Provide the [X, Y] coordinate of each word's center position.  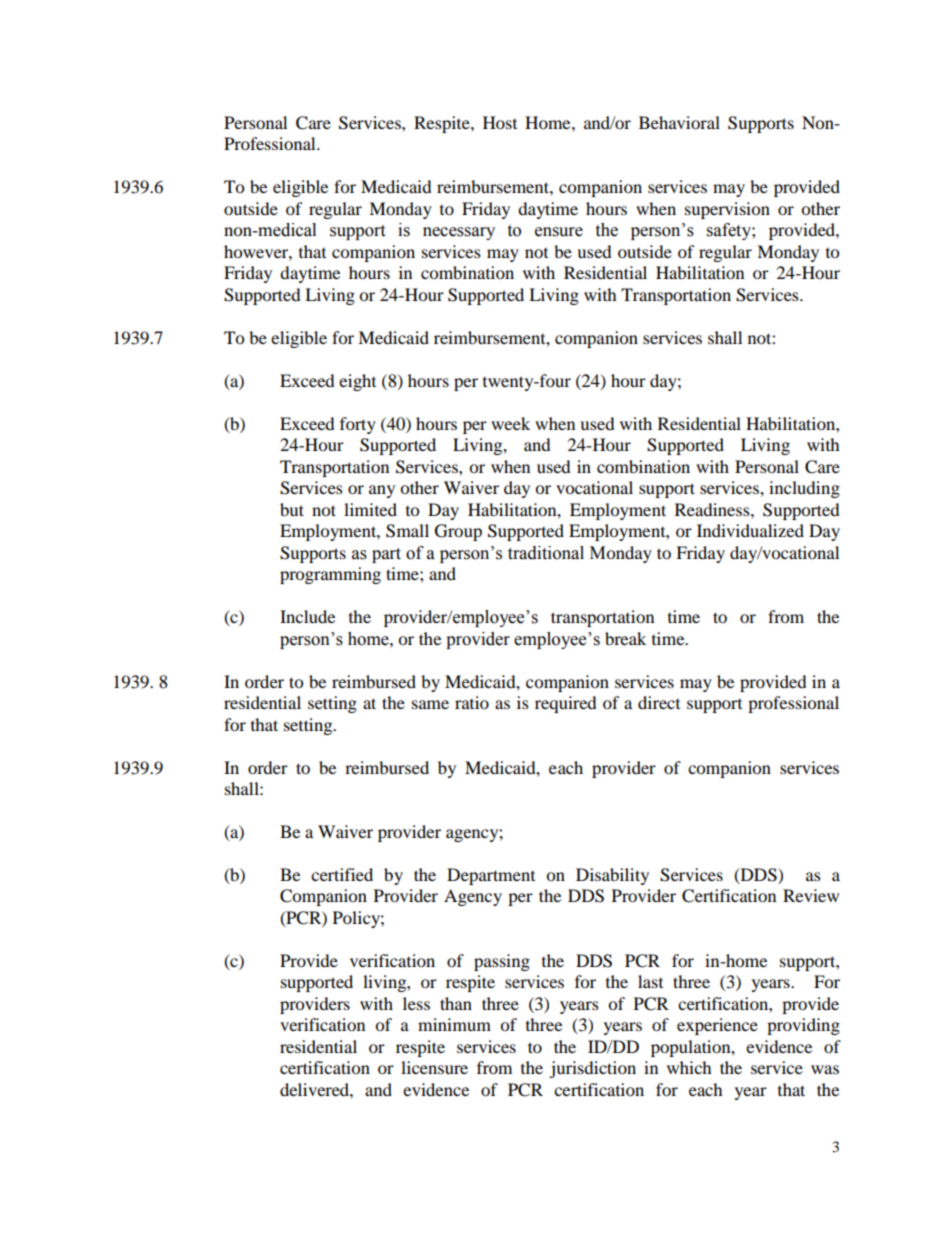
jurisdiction [592, 1069]
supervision [727, 210]
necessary [459, 233]
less [416, 1003]
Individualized [750, 530]
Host [500, 122]
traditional [546, 553]
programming [330, 575]
